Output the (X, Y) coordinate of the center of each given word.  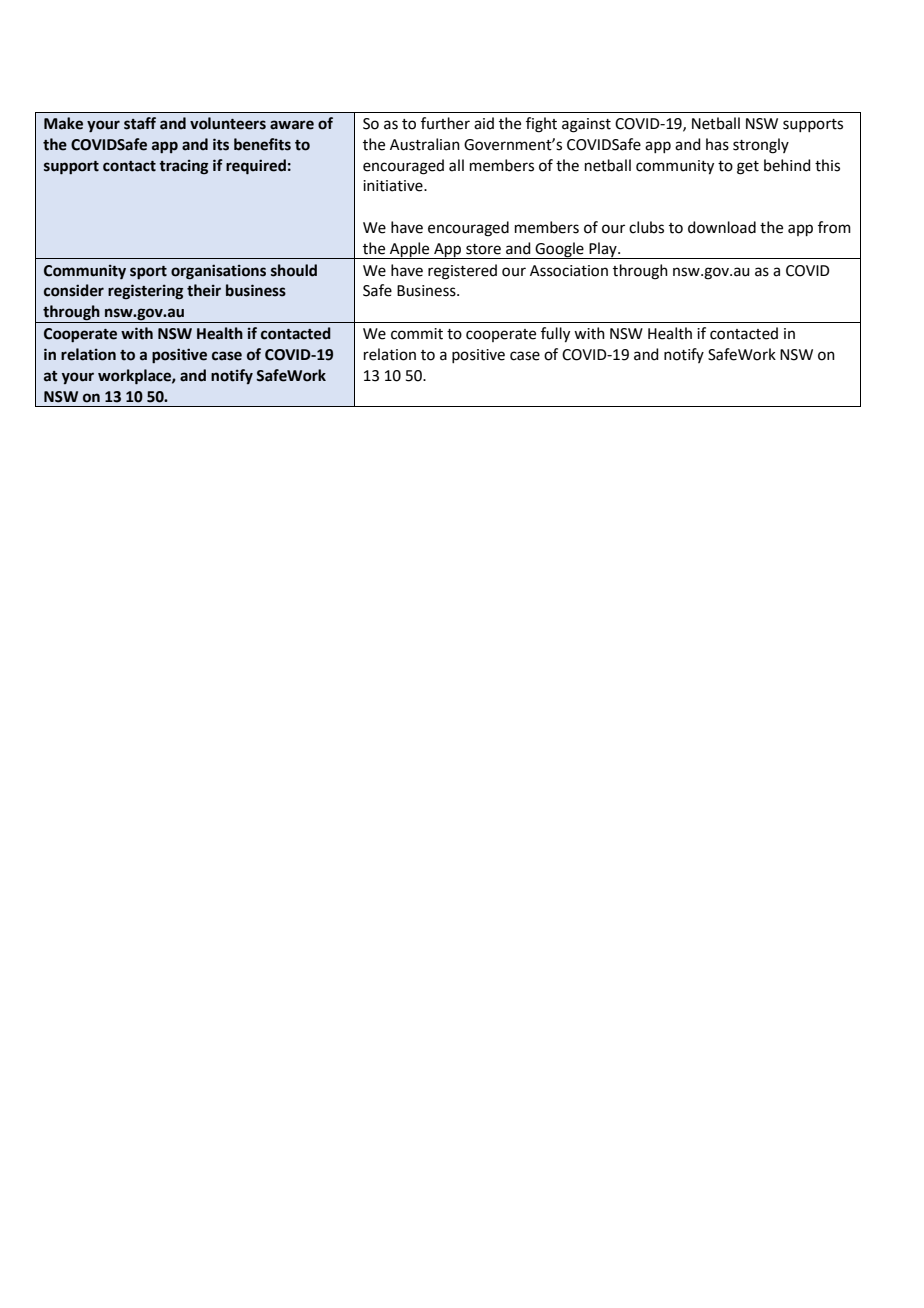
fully (555, 335)
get (748, 168)
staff (140, 123)
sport (148, 272)
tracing (183, 167)
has (717, 144)
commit (417, 334)
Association (569, 271)
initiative (394, 186)
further (445, 123)
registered (462, 272)
